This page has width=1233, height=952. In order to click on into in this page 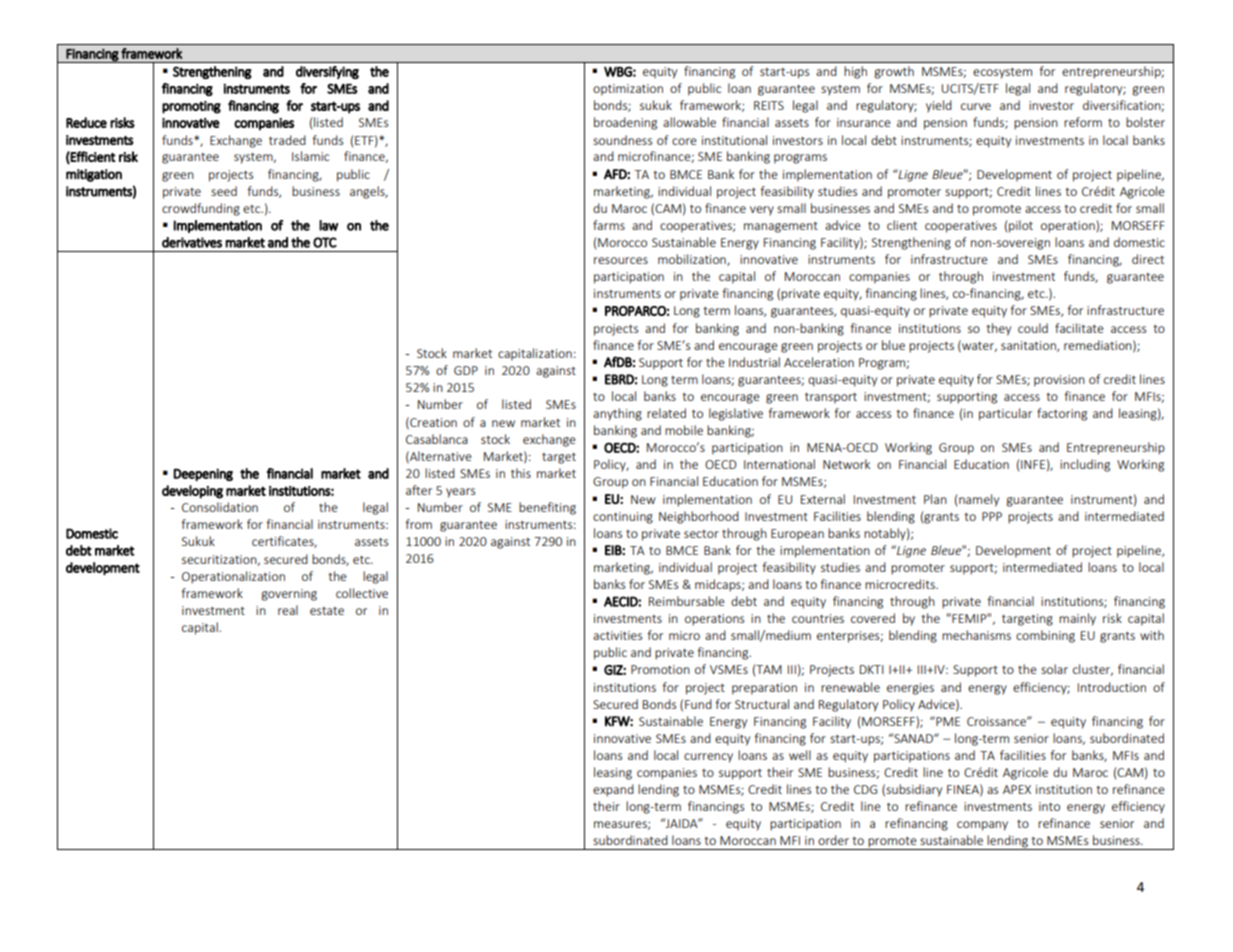, I will do `click(1049, 806)`.
